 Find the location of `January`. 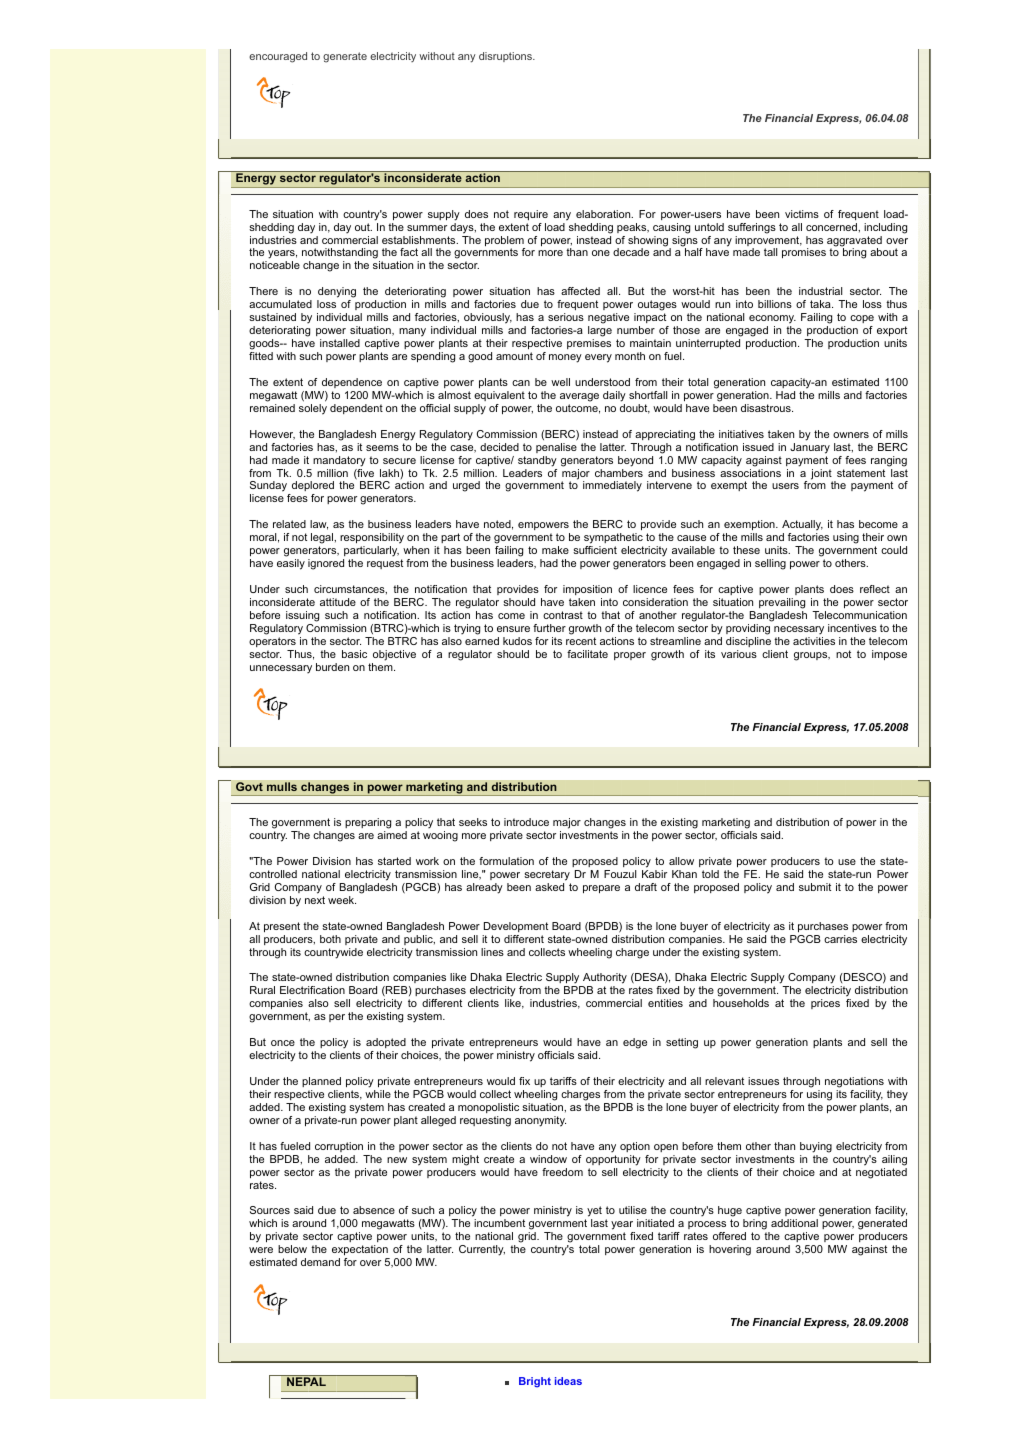

January is located at coordinates (810, 448).
